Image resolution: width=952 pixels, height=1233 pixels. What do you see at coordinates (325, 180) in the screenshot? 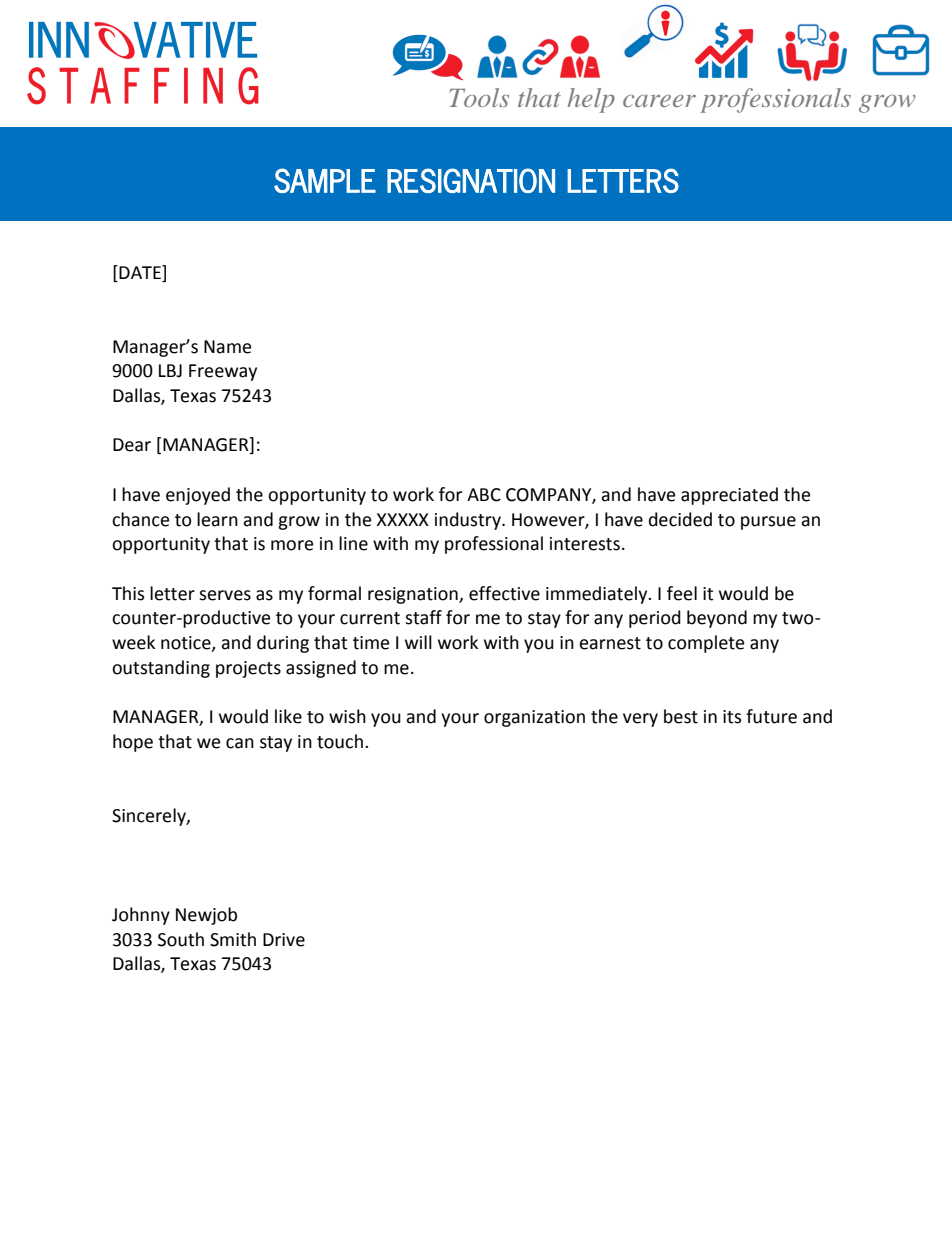
I see `SAMPLE` at bounding box center [325, 180].
